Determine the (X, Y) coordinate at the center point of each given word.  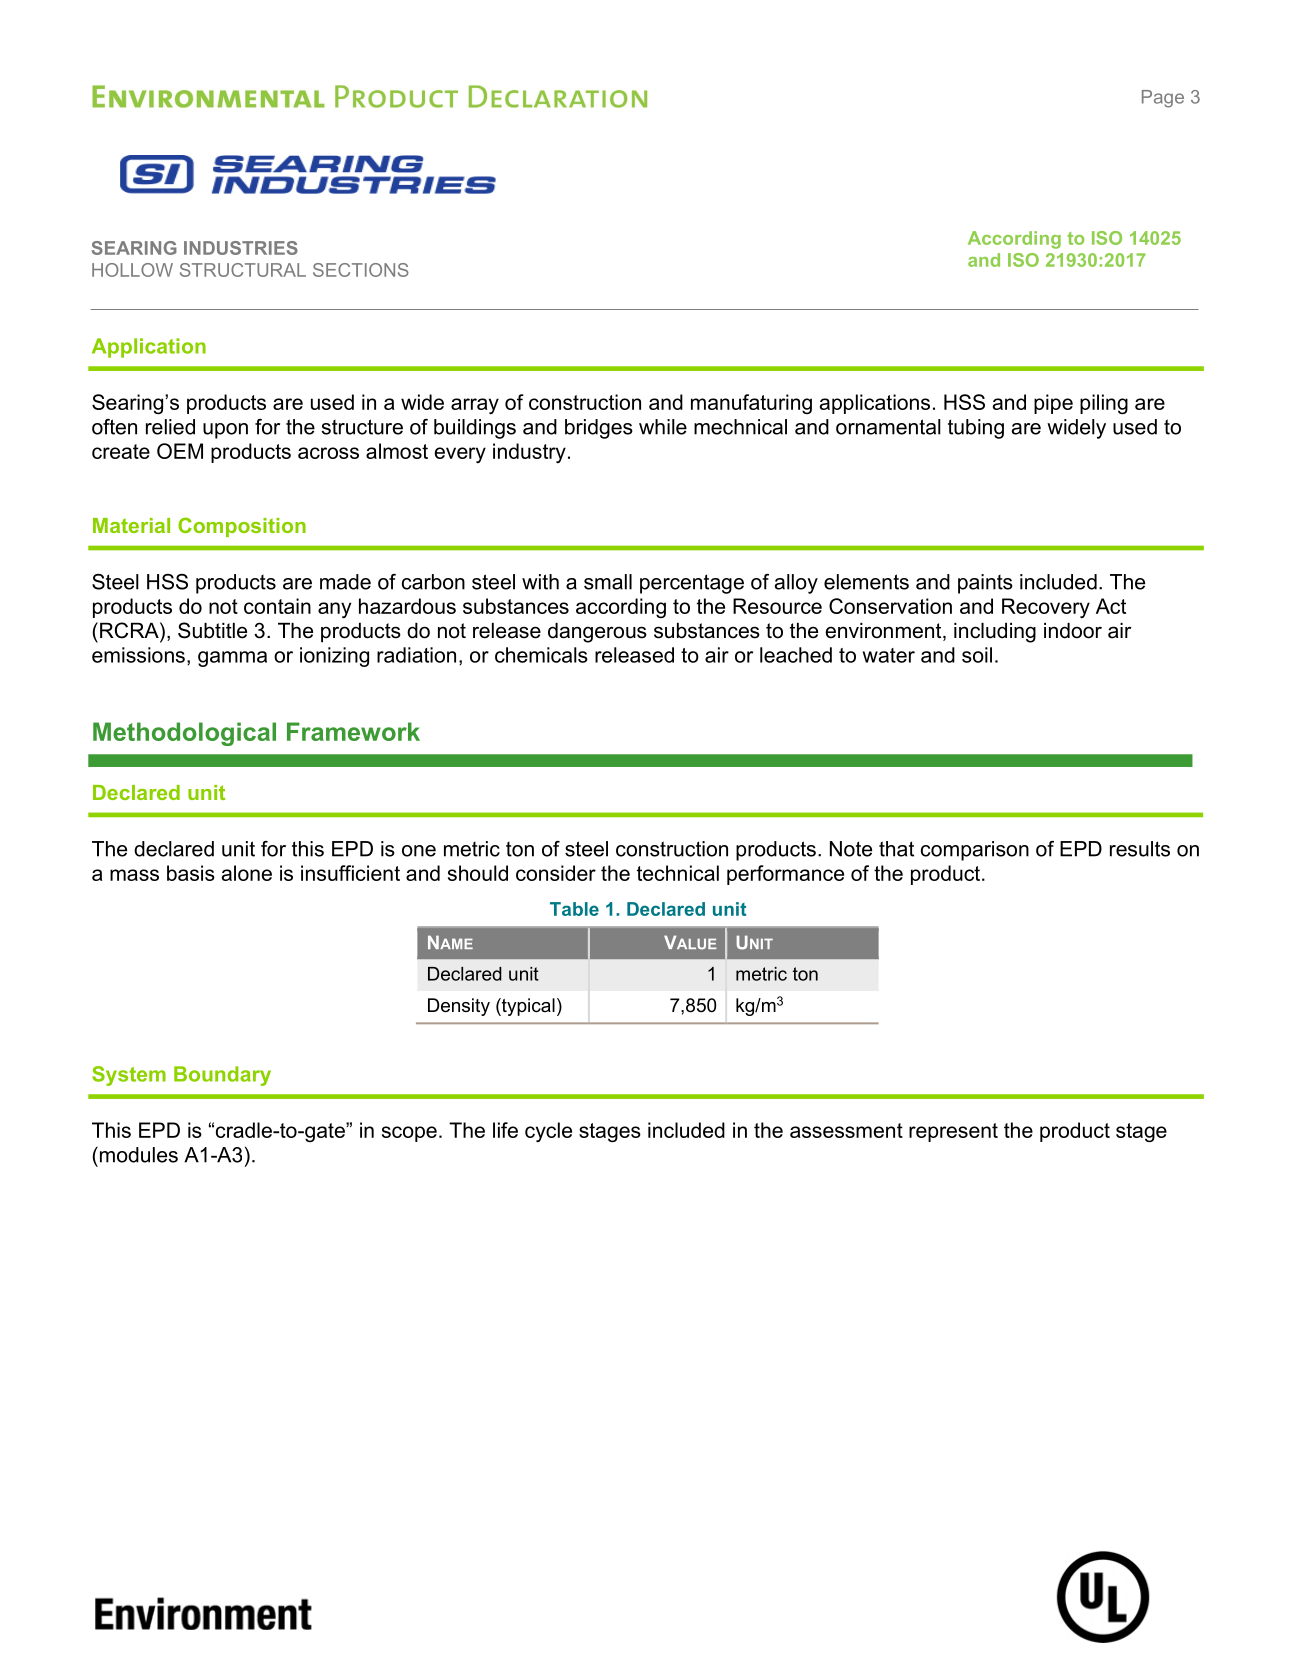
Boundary (222, 1076)
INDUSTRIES (241, 248)
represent (953, 1132)
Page (1163, 99)
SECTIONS (361, 270)
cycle (548, 1132)
